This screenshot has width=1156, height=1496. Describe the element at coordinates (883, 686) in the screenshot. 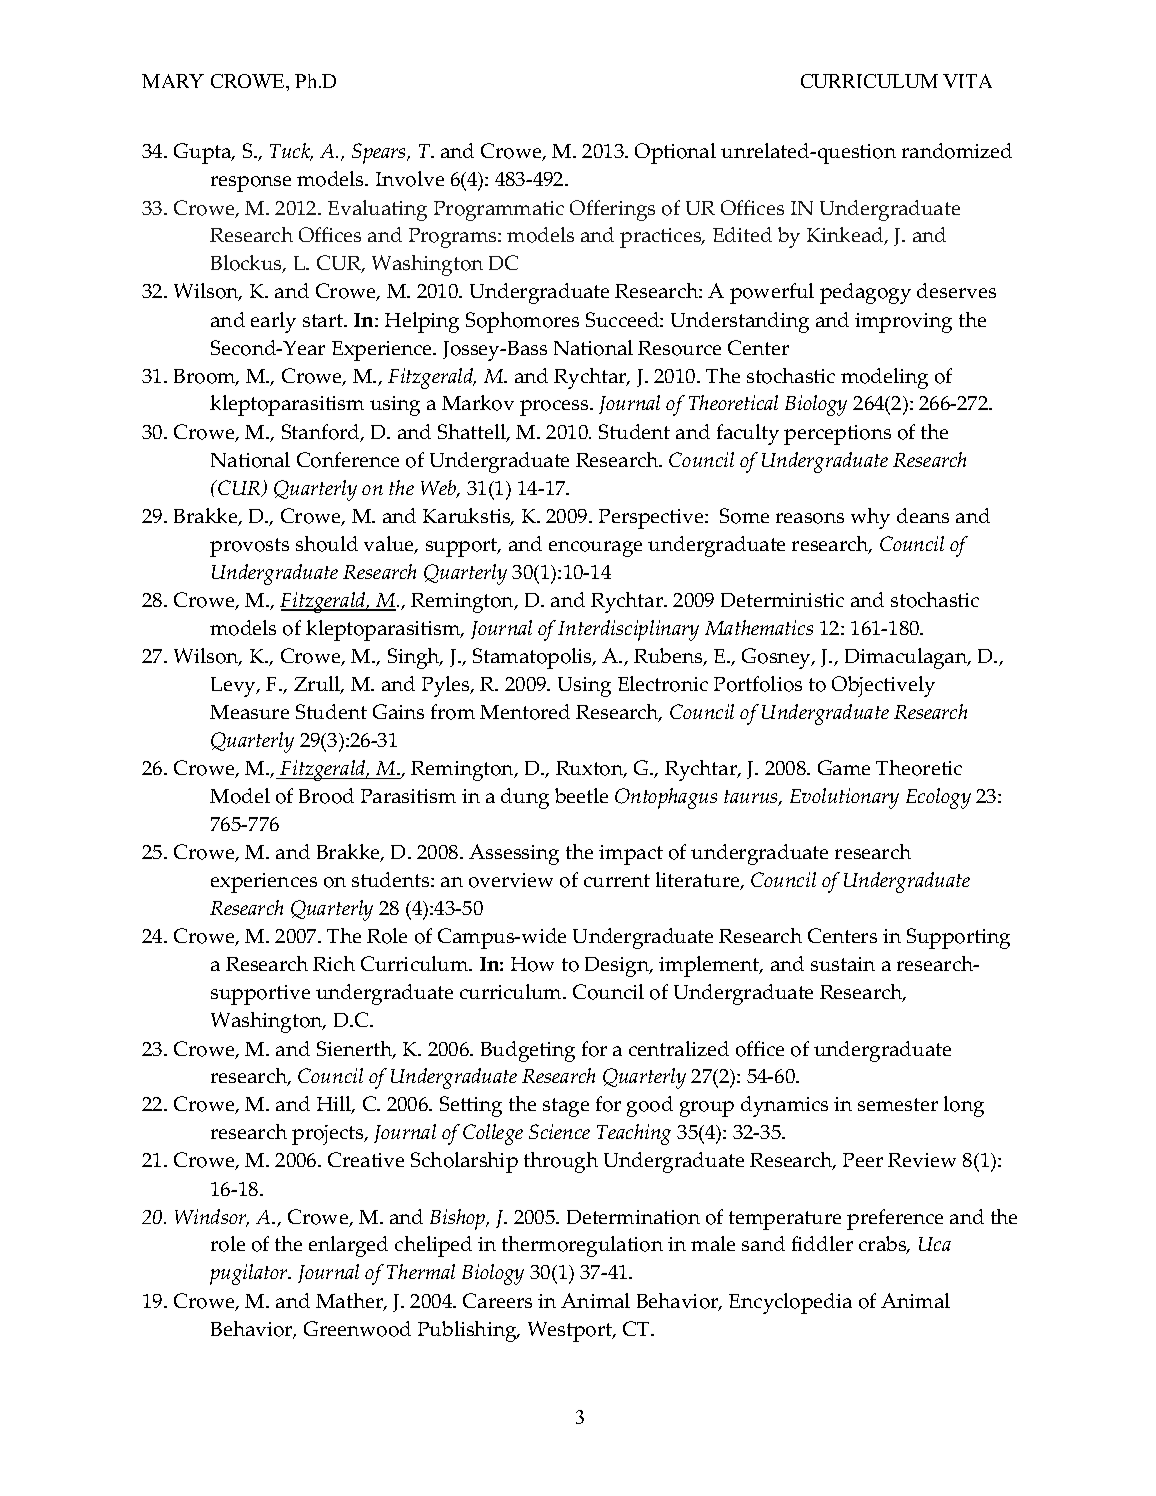

I see `Objectively` at that location.
